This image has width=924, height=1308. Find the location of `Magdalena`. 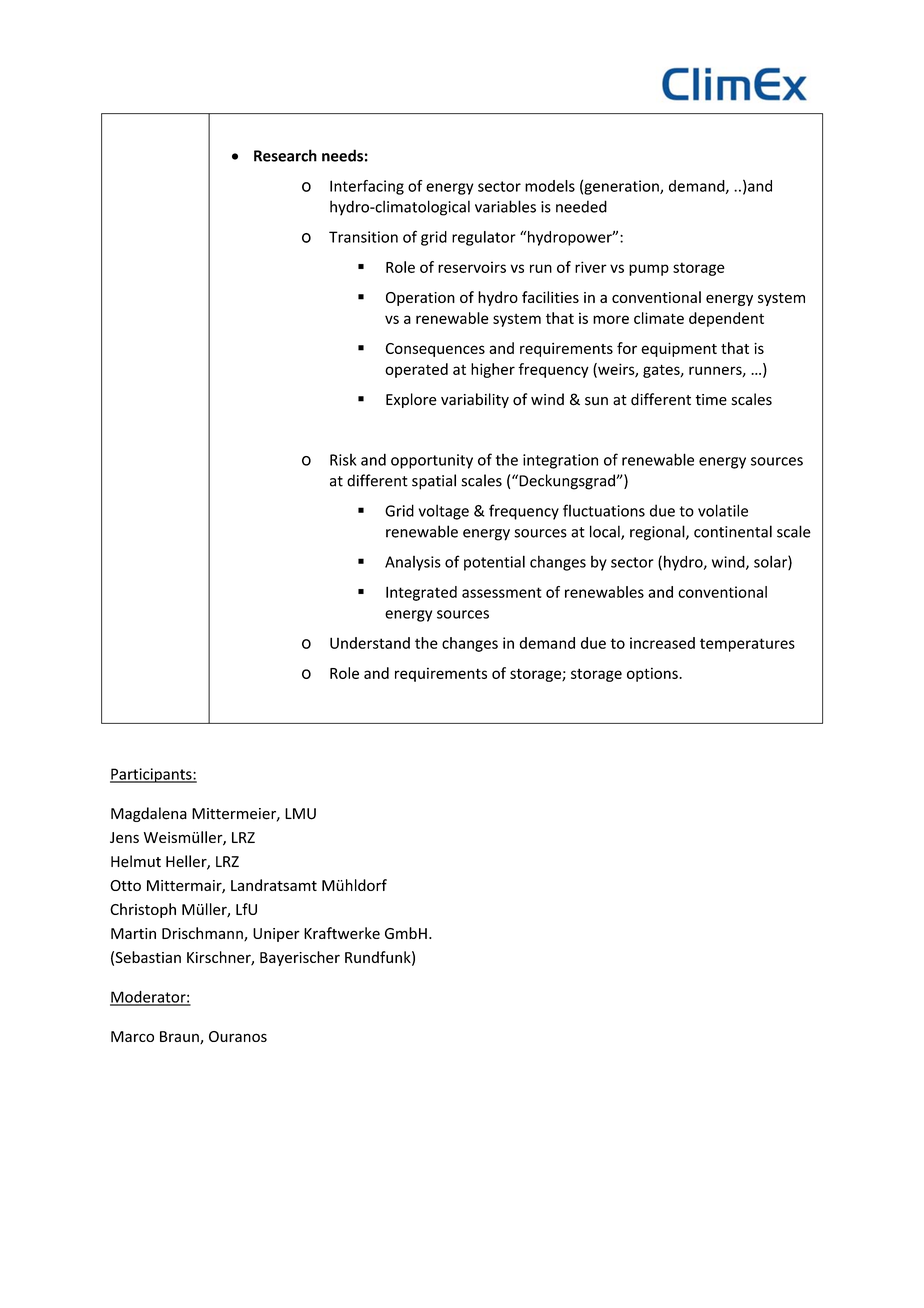

Magdalena is located at coordinates (149, 814).
